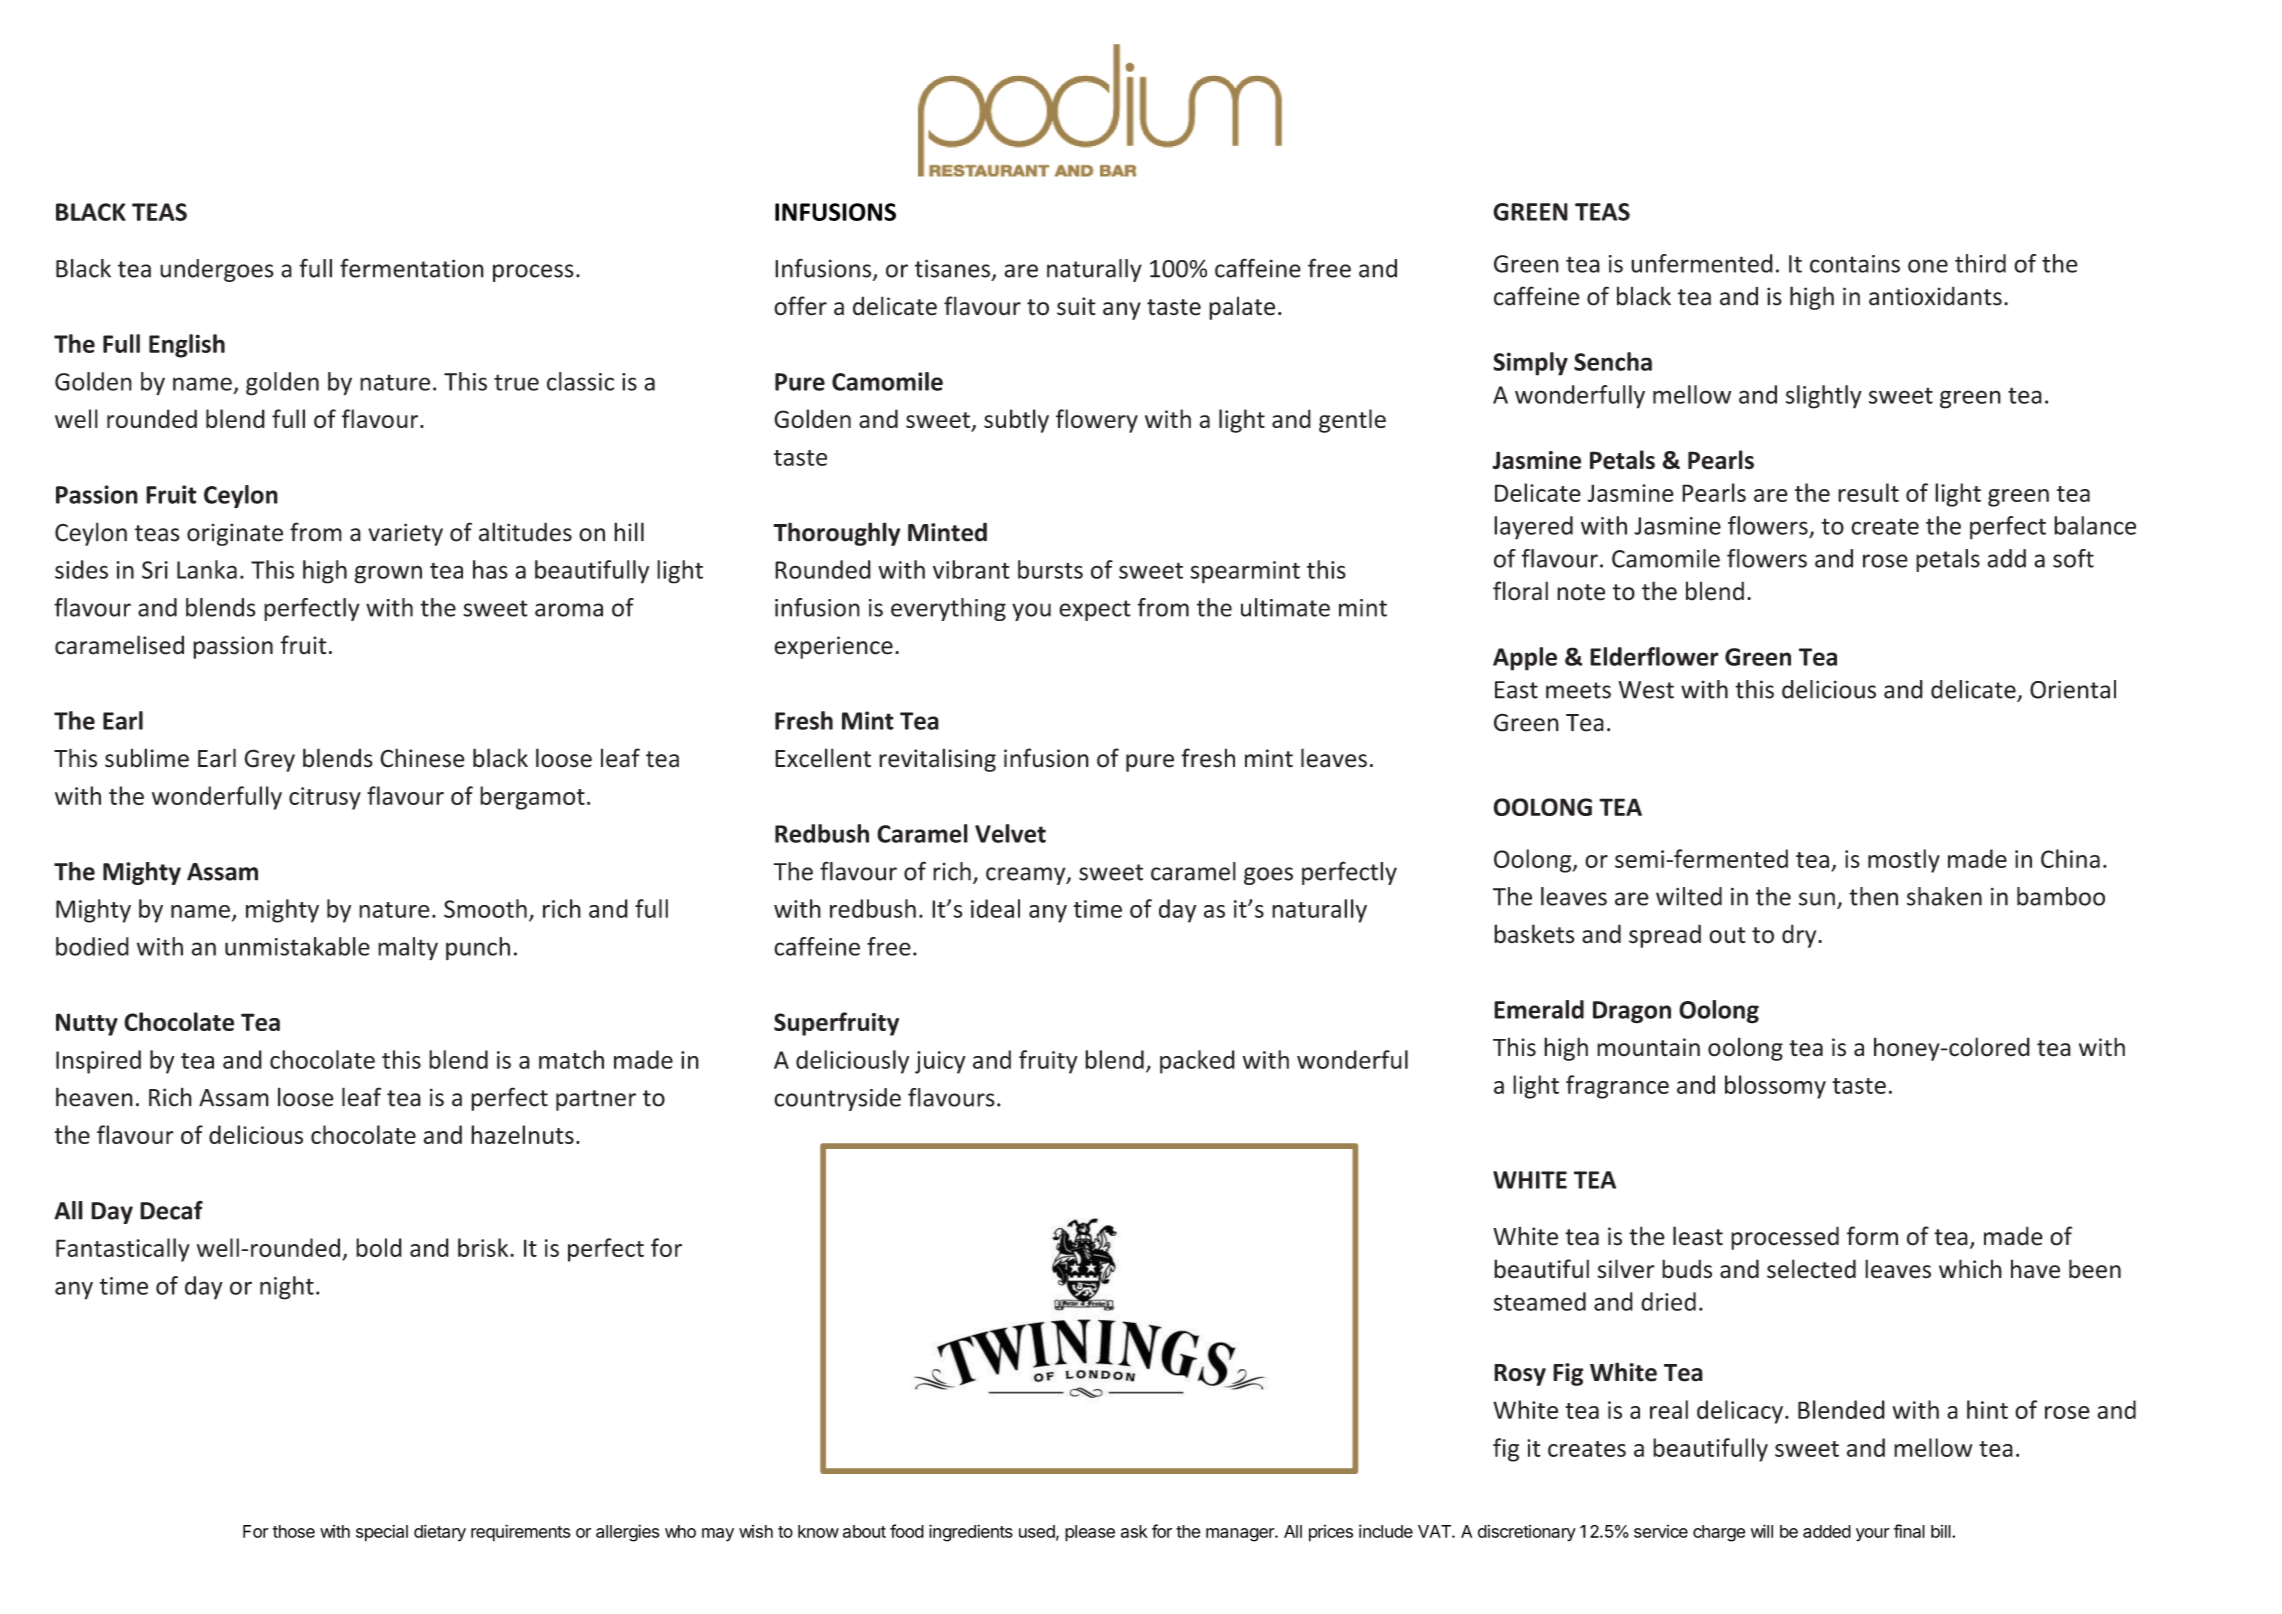  I want to click on please, so click(1090, 1533).
